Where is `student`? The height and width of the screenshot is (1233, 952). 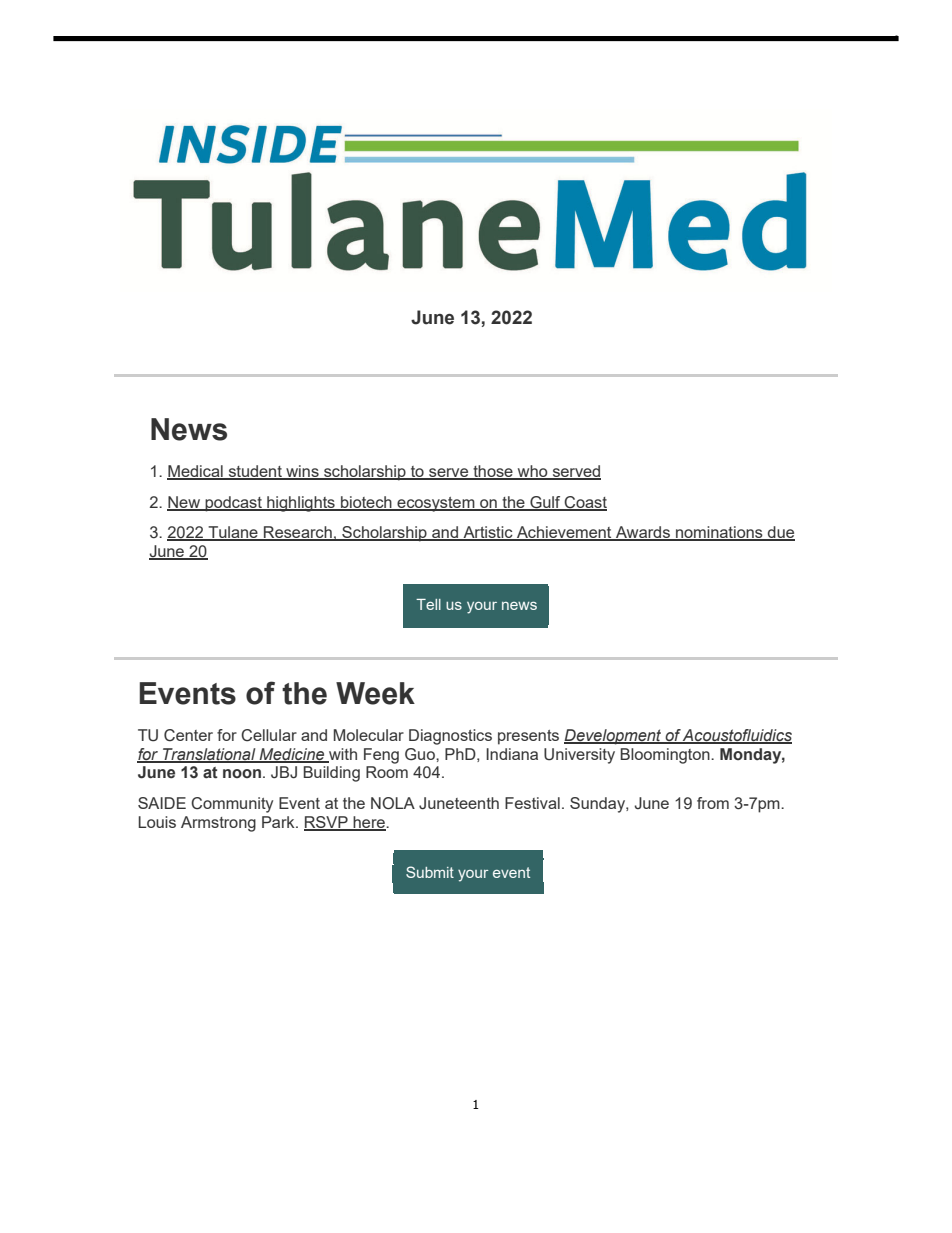
student is located at coordinates (255, 472).
